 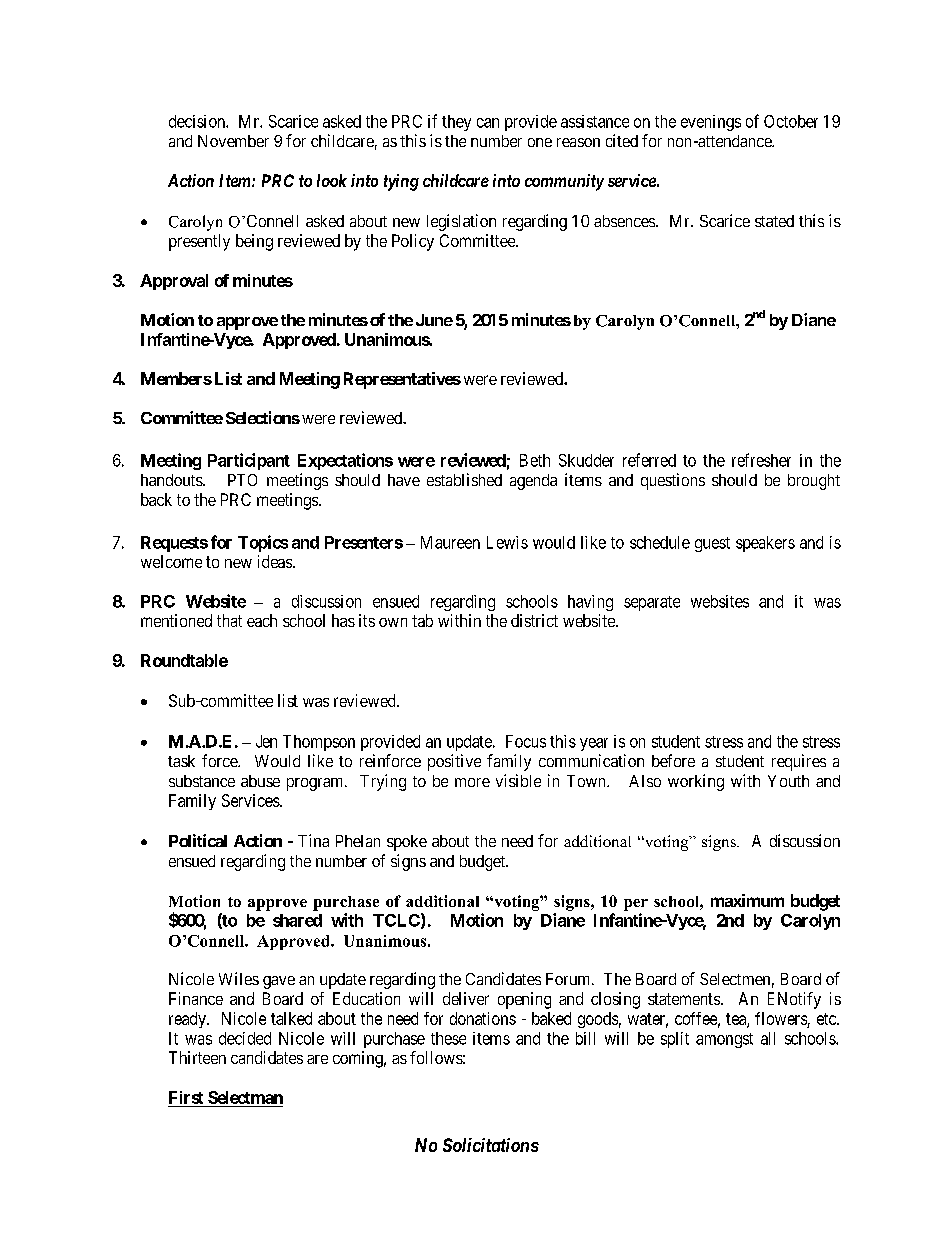 I want to click on evenings, so click(x=711, y=123).
